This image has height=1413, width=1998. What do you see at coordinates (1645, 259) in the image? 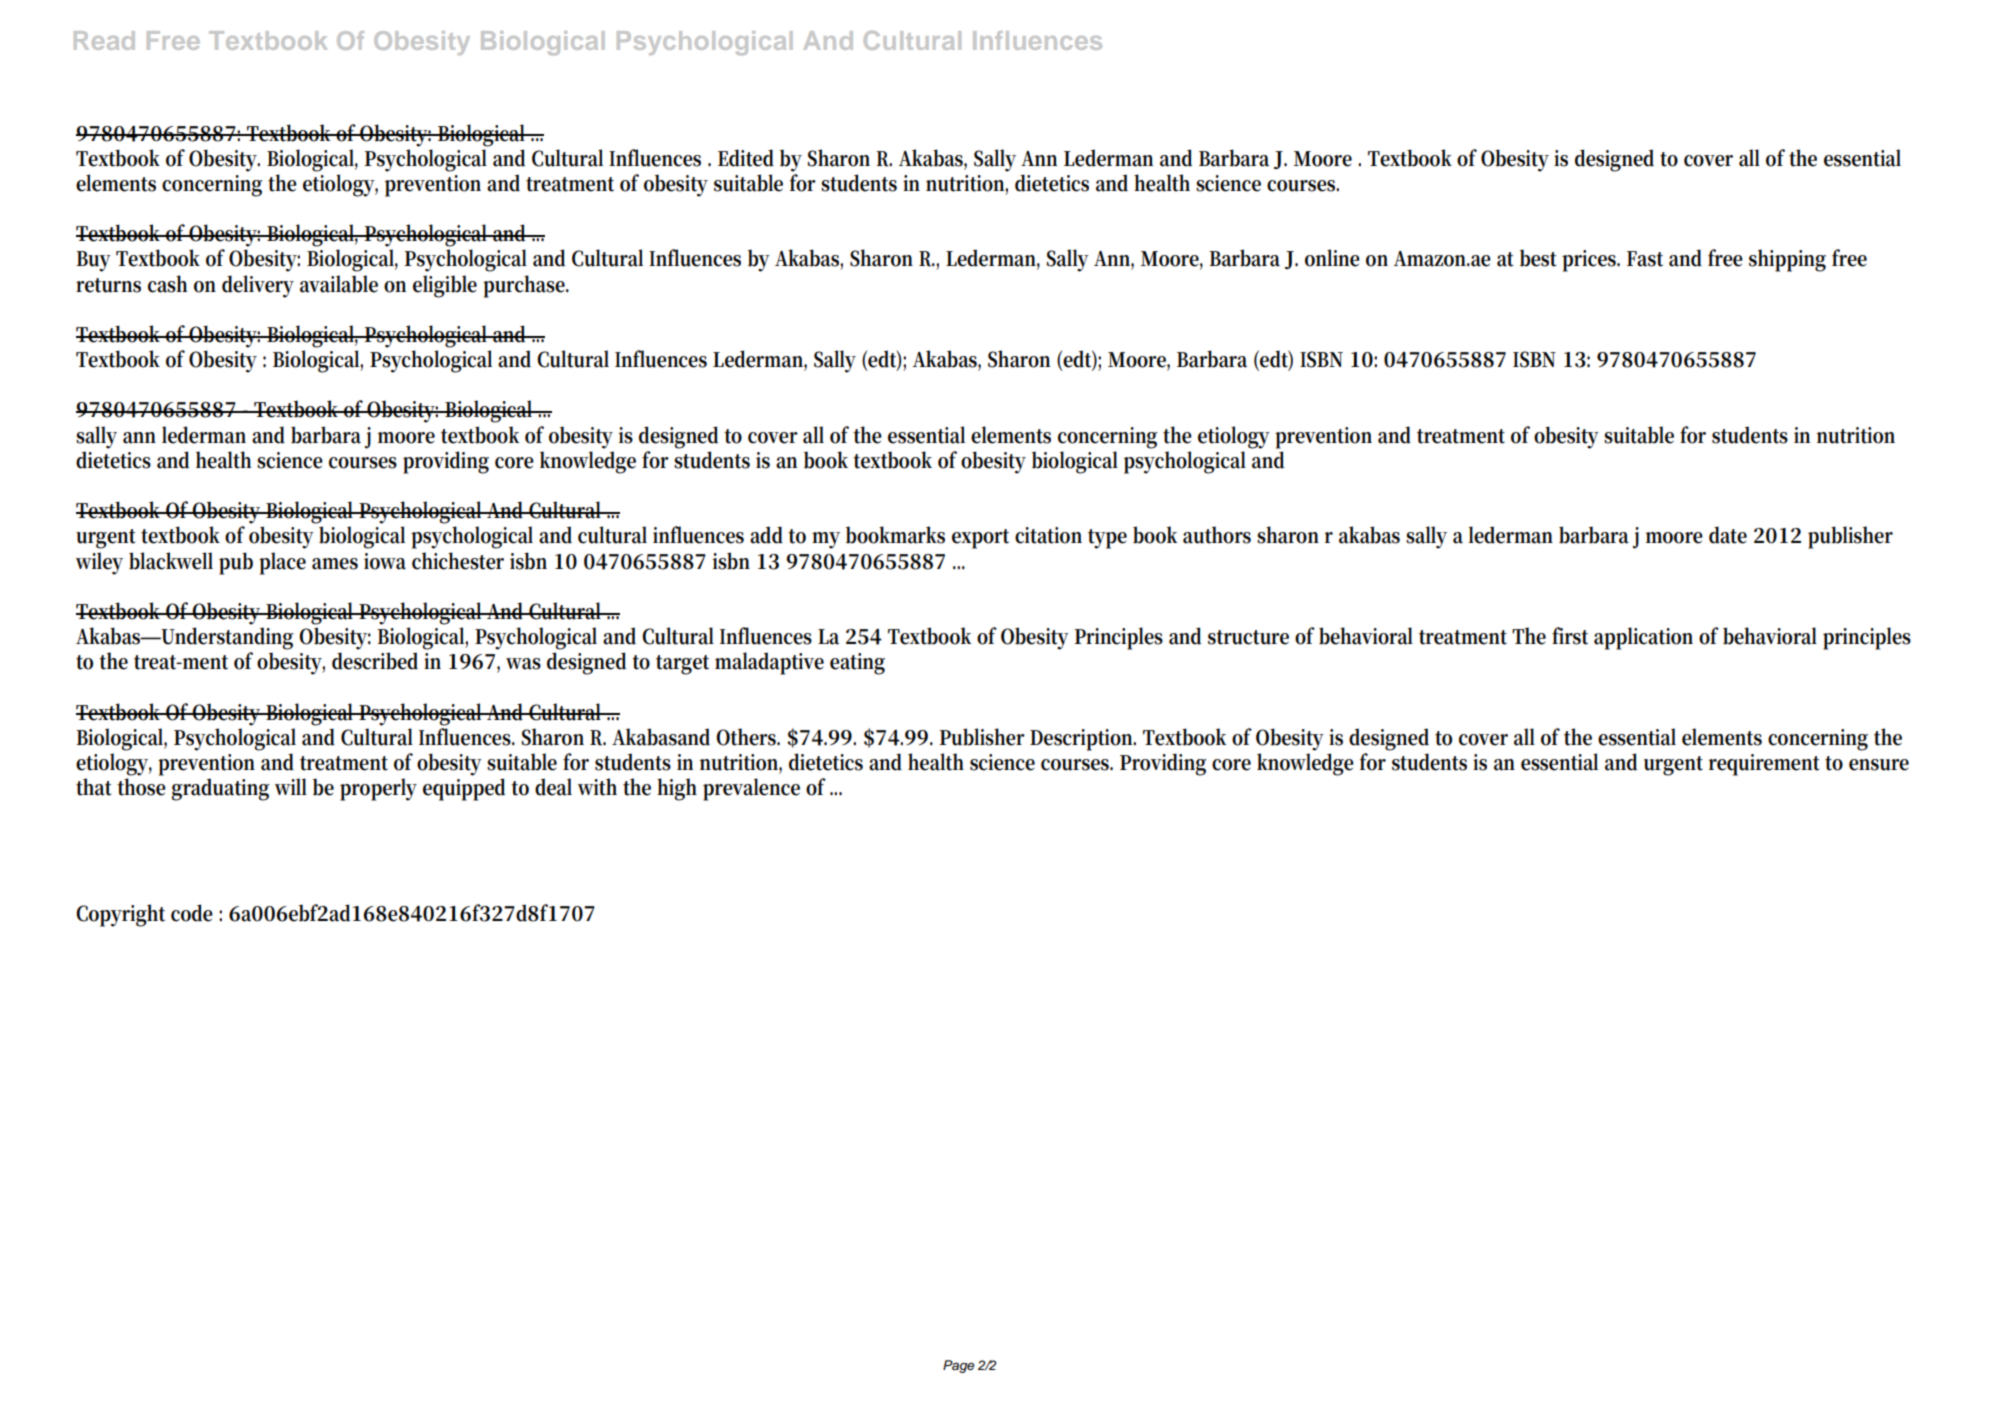
I see `Fast` at bounding box center [1645, 259].
